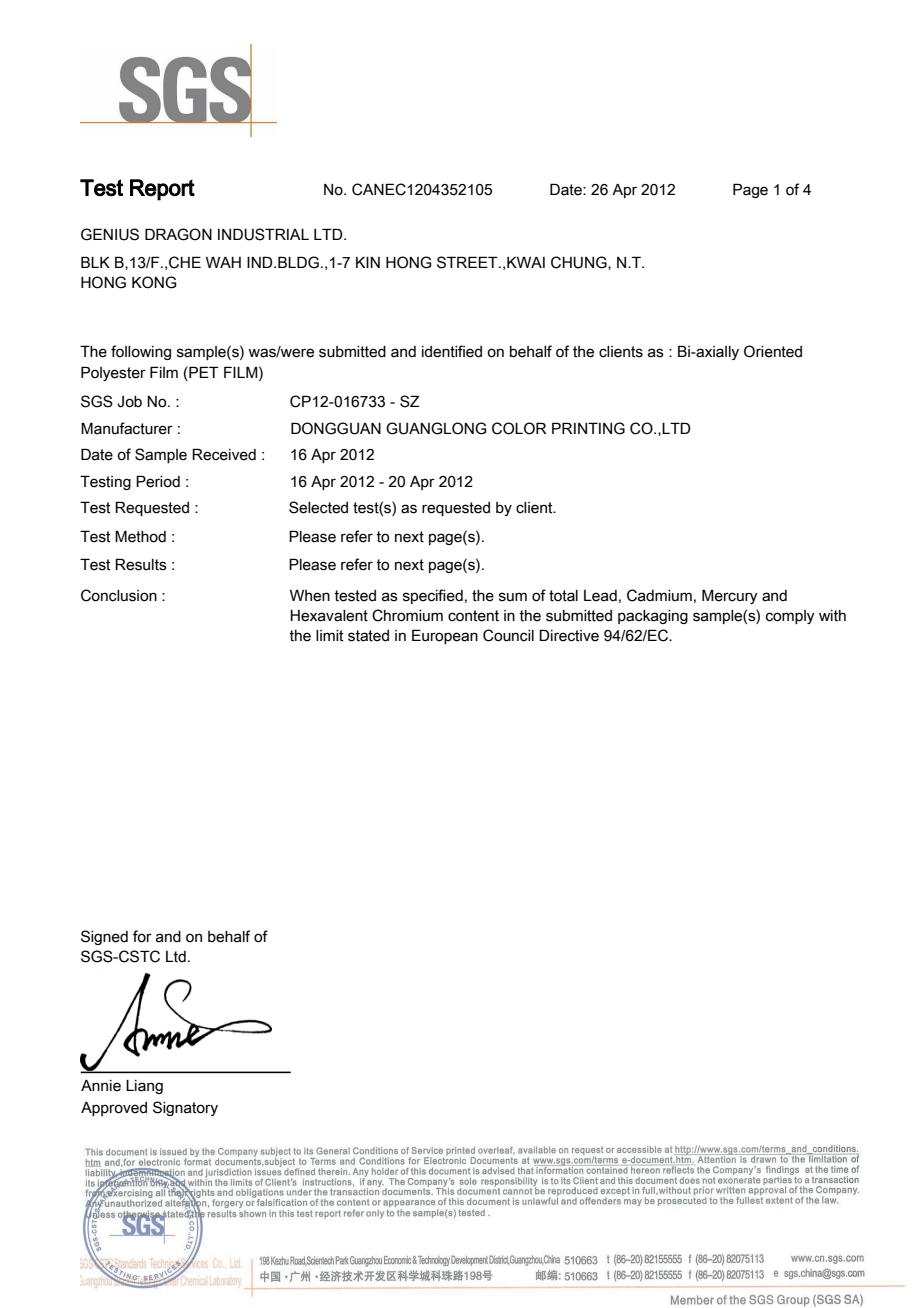 This image has width=924, height=1308. Describe the element at coordinates (580, 263) in the image. I see `CHUNG` at that location.
